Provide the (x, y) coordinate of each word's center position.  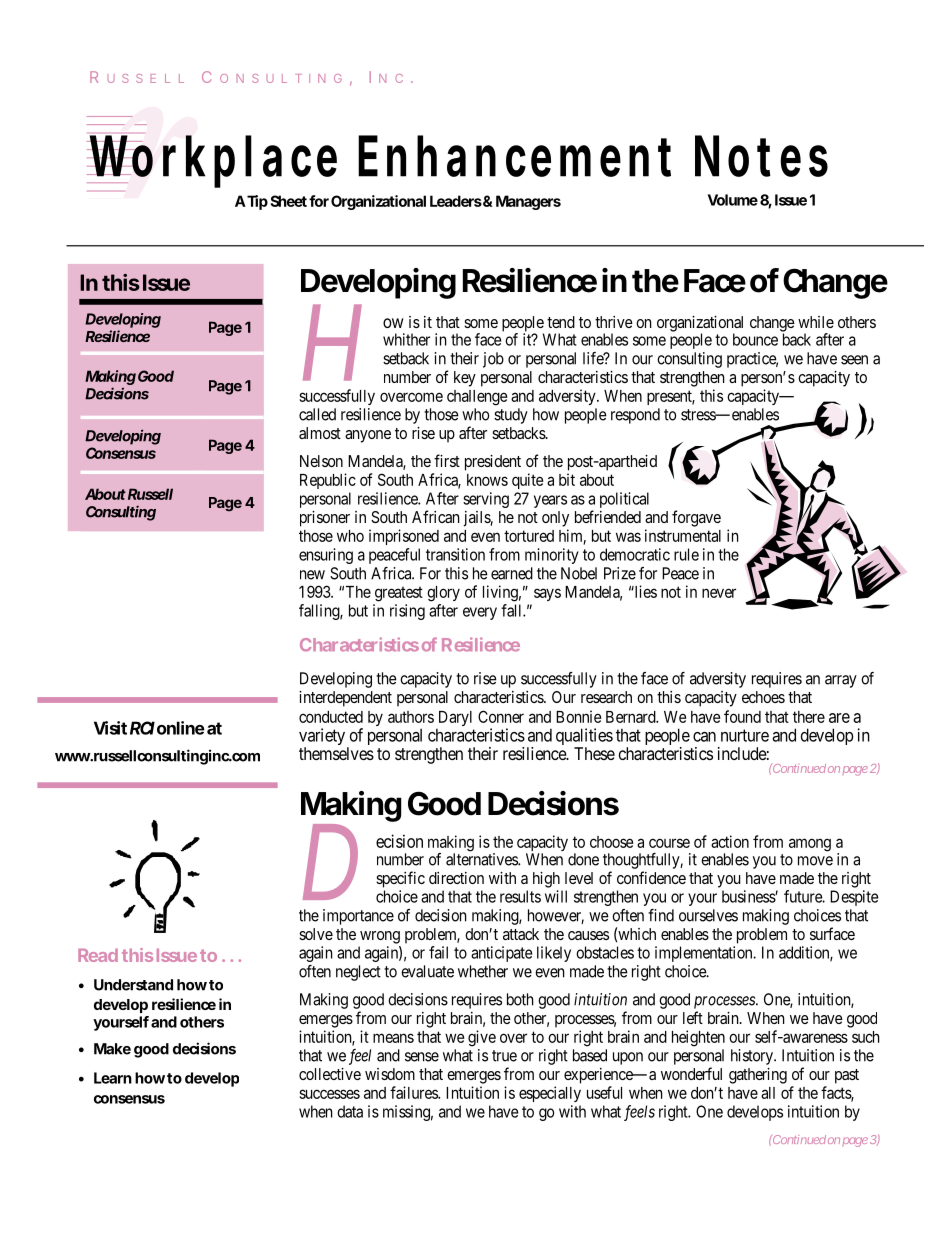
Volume (733, 200)
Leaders (456, 201)
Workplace (212, 161)
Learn (113, 1078)
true (504, 1056)
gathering (758, 1076)
